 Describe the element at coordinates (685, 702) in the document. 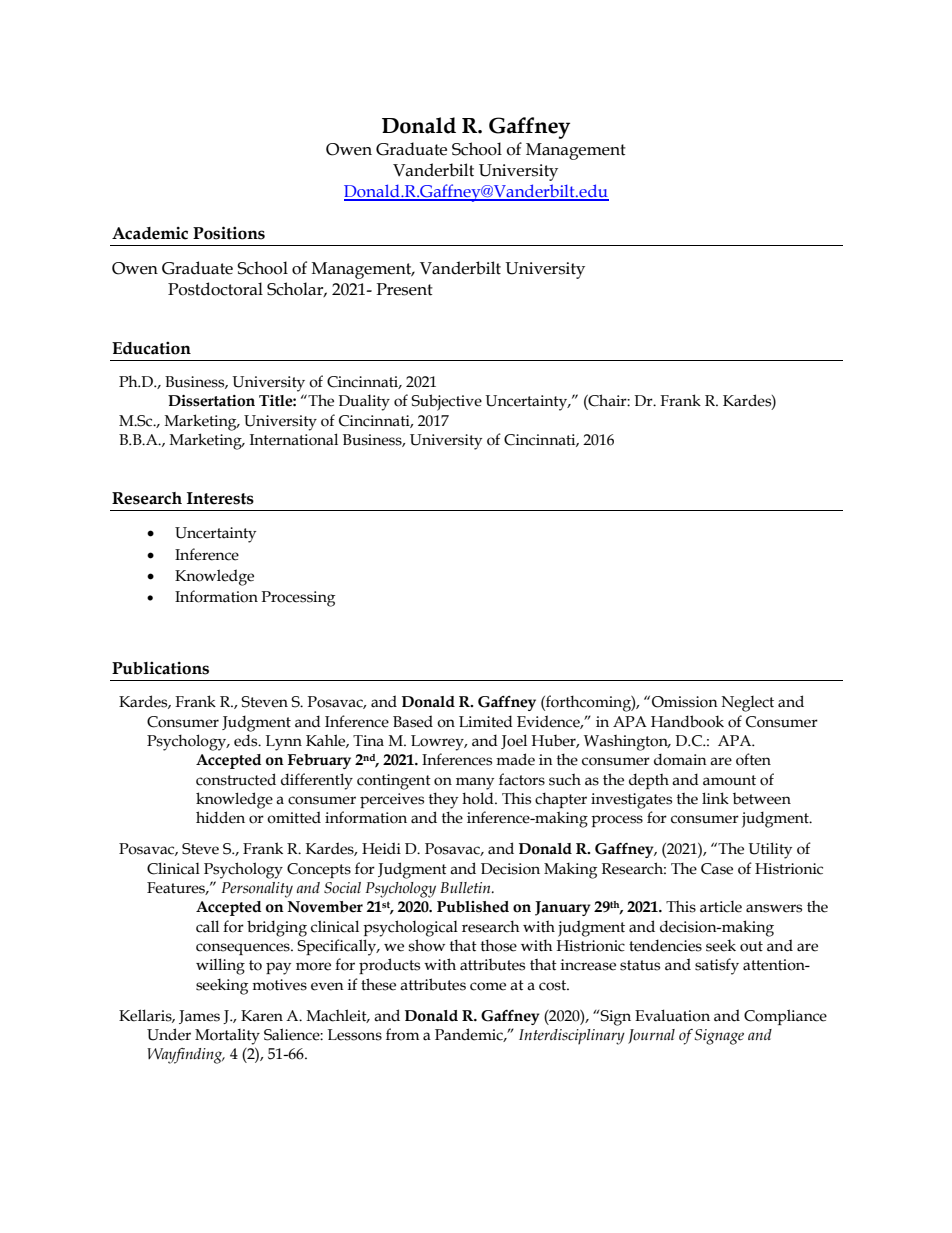

I see `Omission` at that location.
